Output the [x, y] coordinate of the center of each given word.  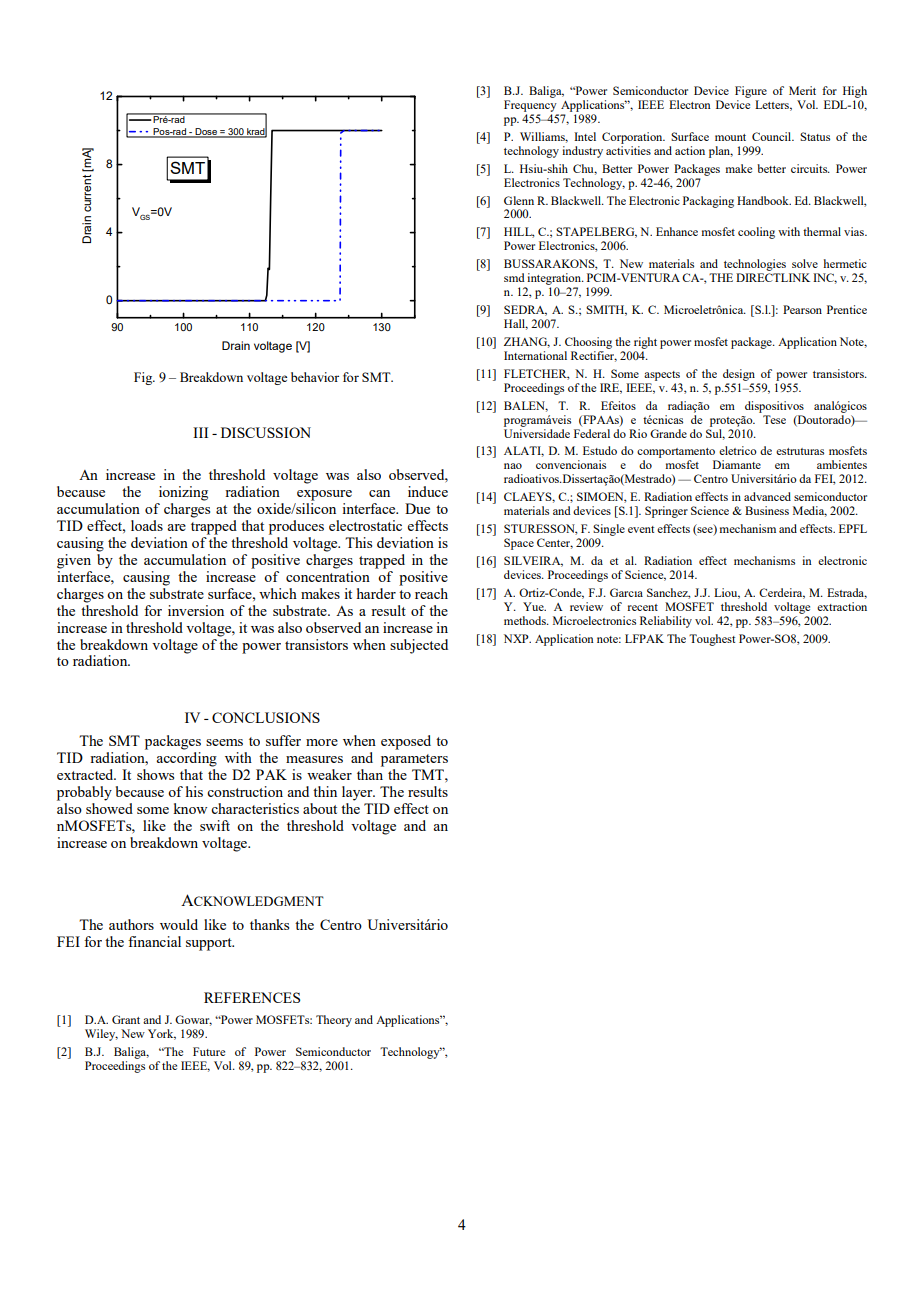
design [739, 375]
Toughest [712, 640]
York [162, 1034]
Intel [585, 136]
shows [155, 774]
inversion [196, 610]
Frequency [530, 106]
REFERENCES [252, 997]
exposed [406, 742]
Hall [516, 324]
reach [431, 593]
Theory [334, 1021]
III [200, 432]
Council [773, 136]
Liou [727, 593]
